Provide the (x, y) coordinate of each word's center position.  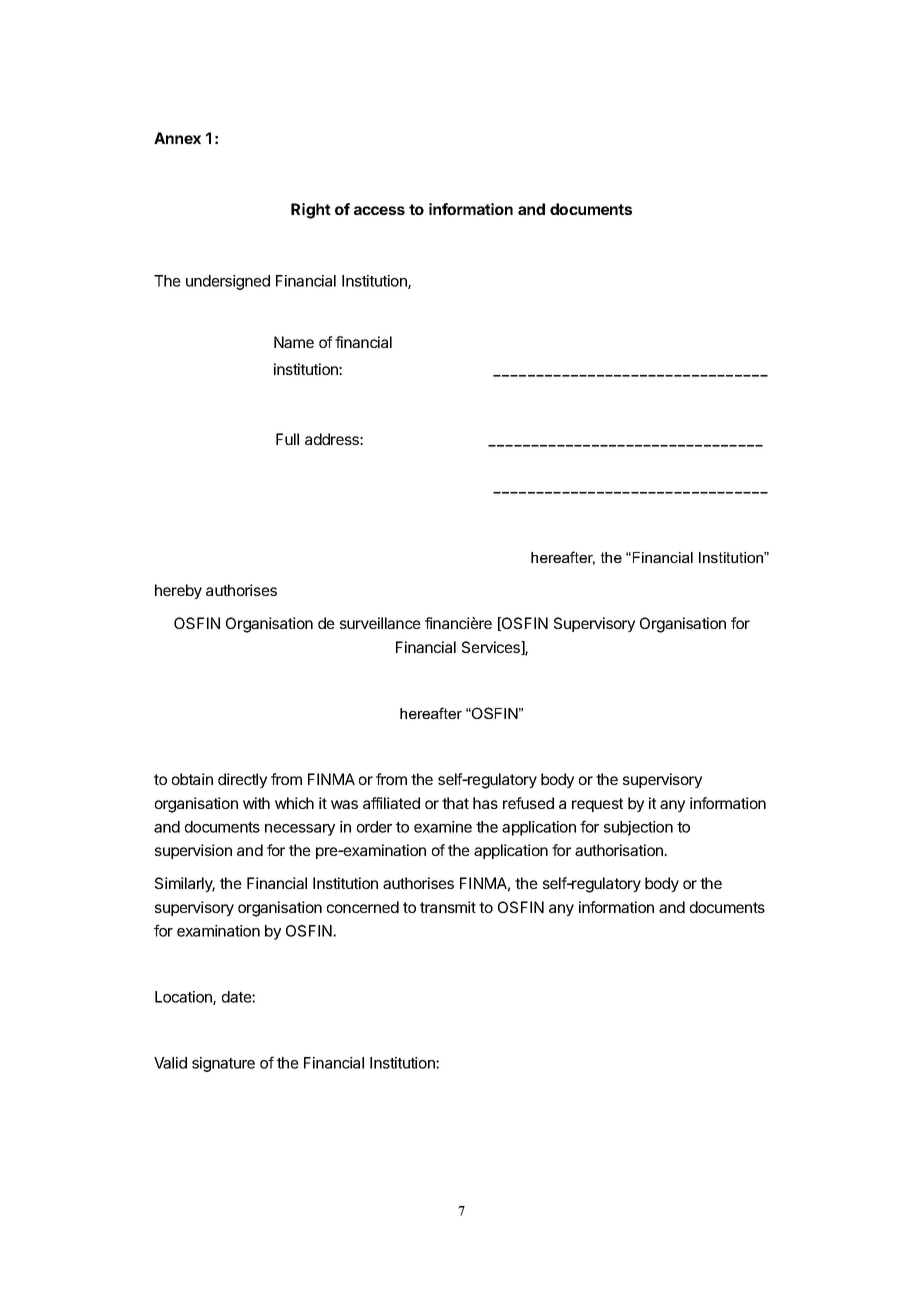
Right (311, 211)
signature (223, 1064)
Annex (177, 138)
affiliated (391, 803)
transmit (448, 907)
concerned (363, 907)
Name (294, 342)
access (379, 210)
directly (242, 780)
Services (492, 648)
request (597, 805)
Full (287, 439)
